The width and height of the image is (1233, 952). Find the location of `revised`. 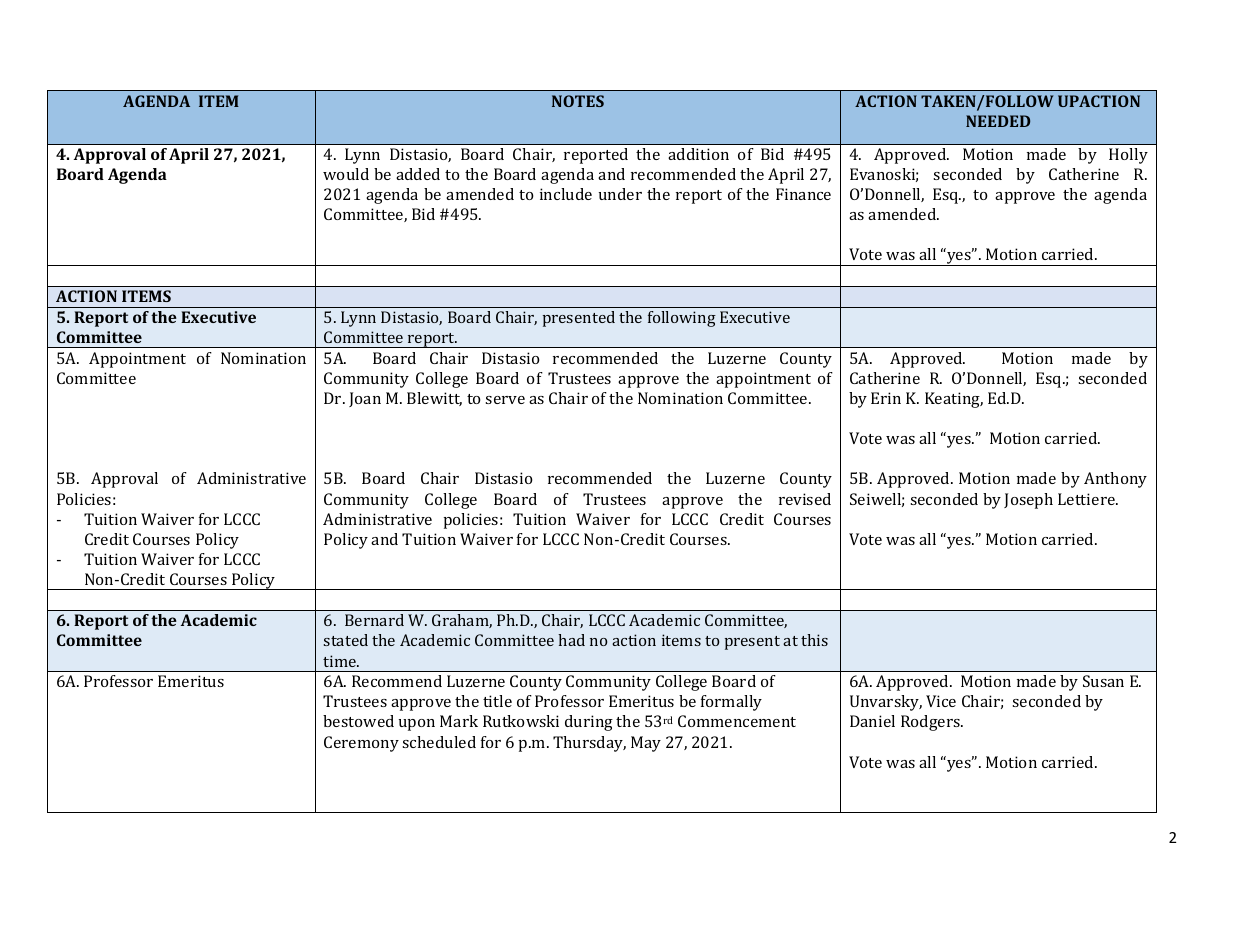

revised is located at coordinates (805, 499).
